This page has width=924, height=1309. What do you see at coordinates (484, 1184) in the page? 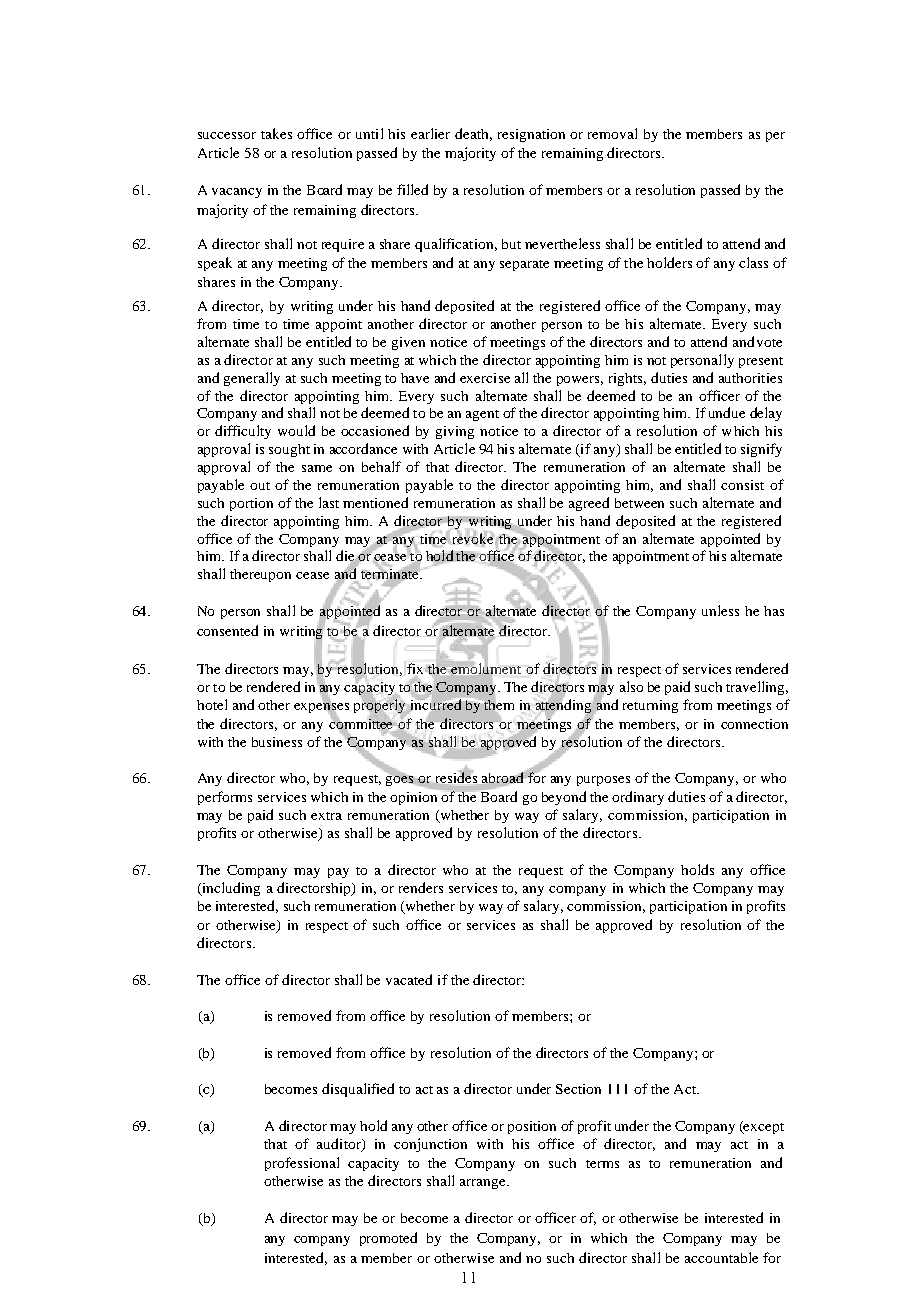
I see `arrange` at bounding box center [484, 1184].
